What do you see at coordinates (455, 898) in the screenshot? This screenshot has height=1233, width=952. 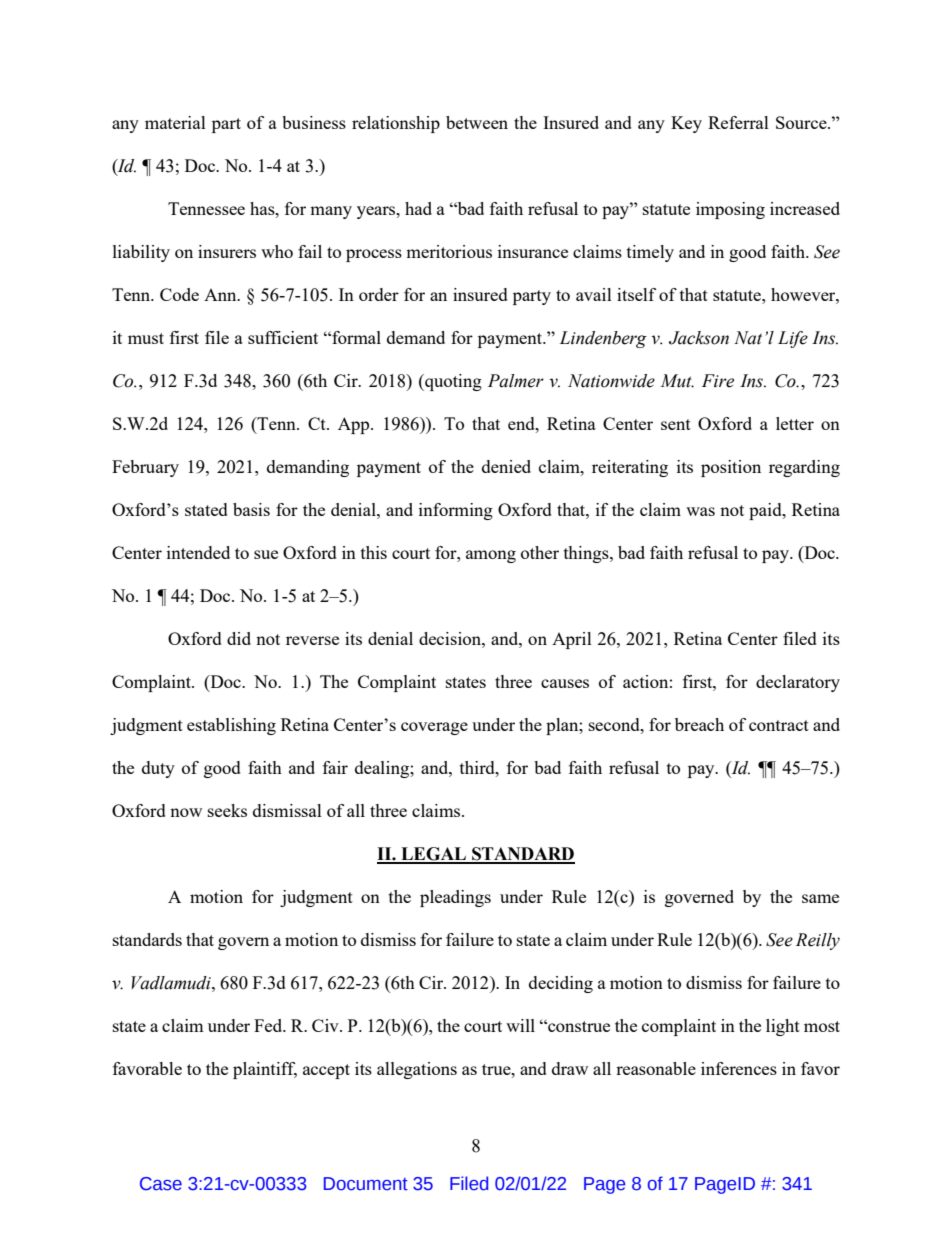 I see `pleadings` at bounding box center [455, 898].
